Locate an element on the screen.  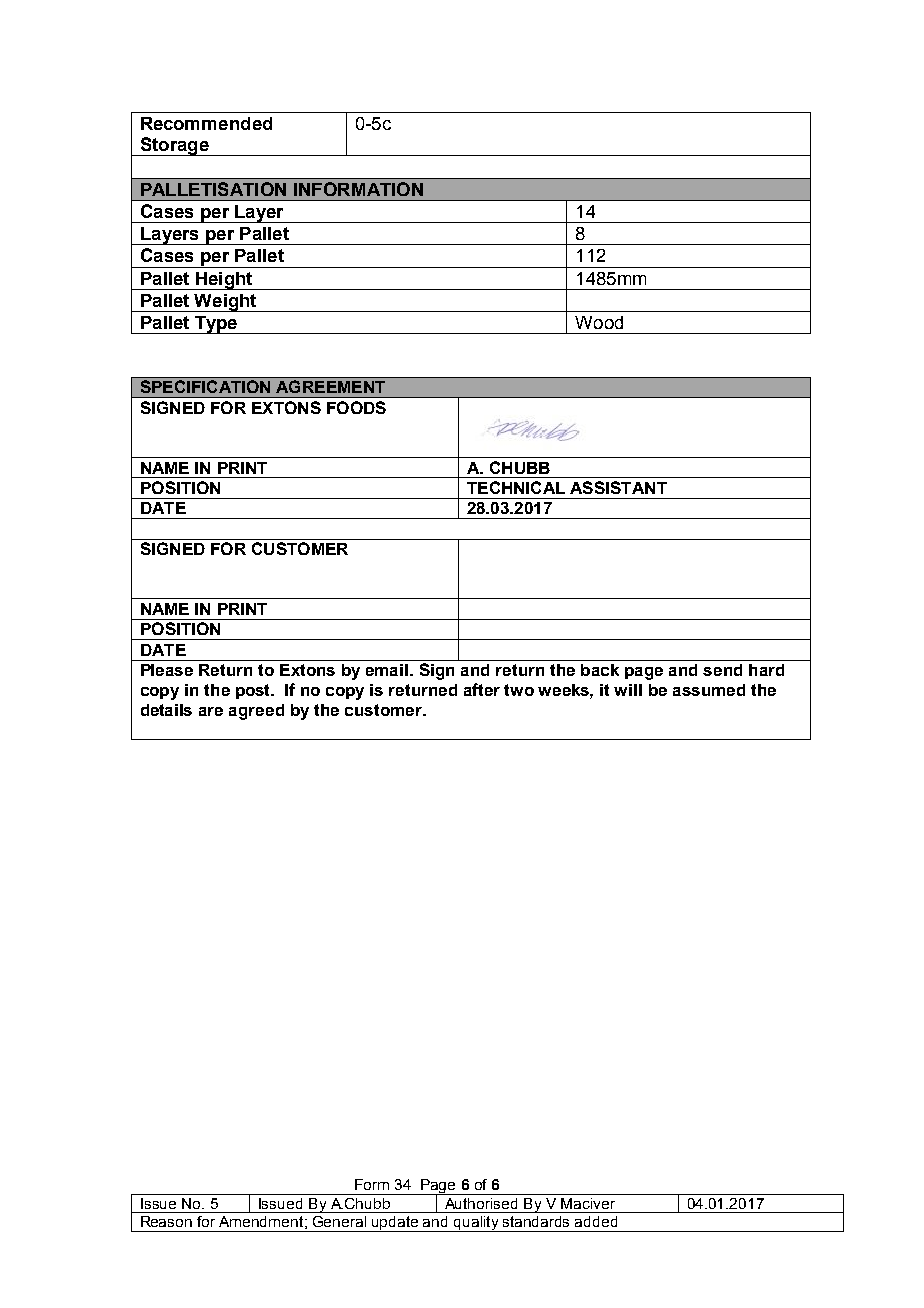
Height is located at coordinates (224, 281).
